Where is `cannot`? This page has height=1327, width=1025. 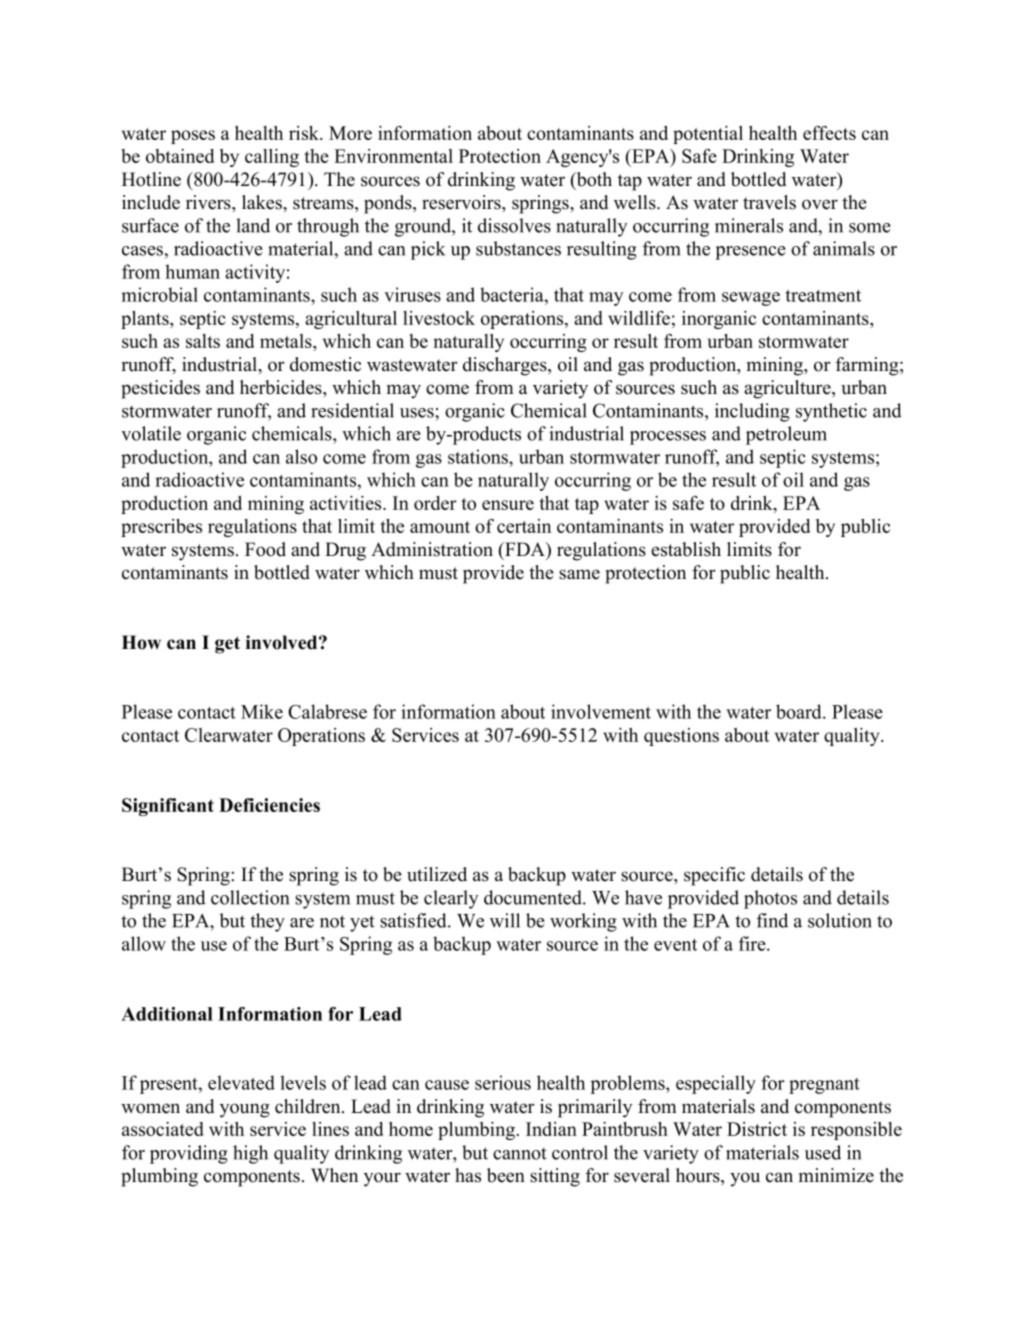 cannot is located at coordinates (520, 1154).
